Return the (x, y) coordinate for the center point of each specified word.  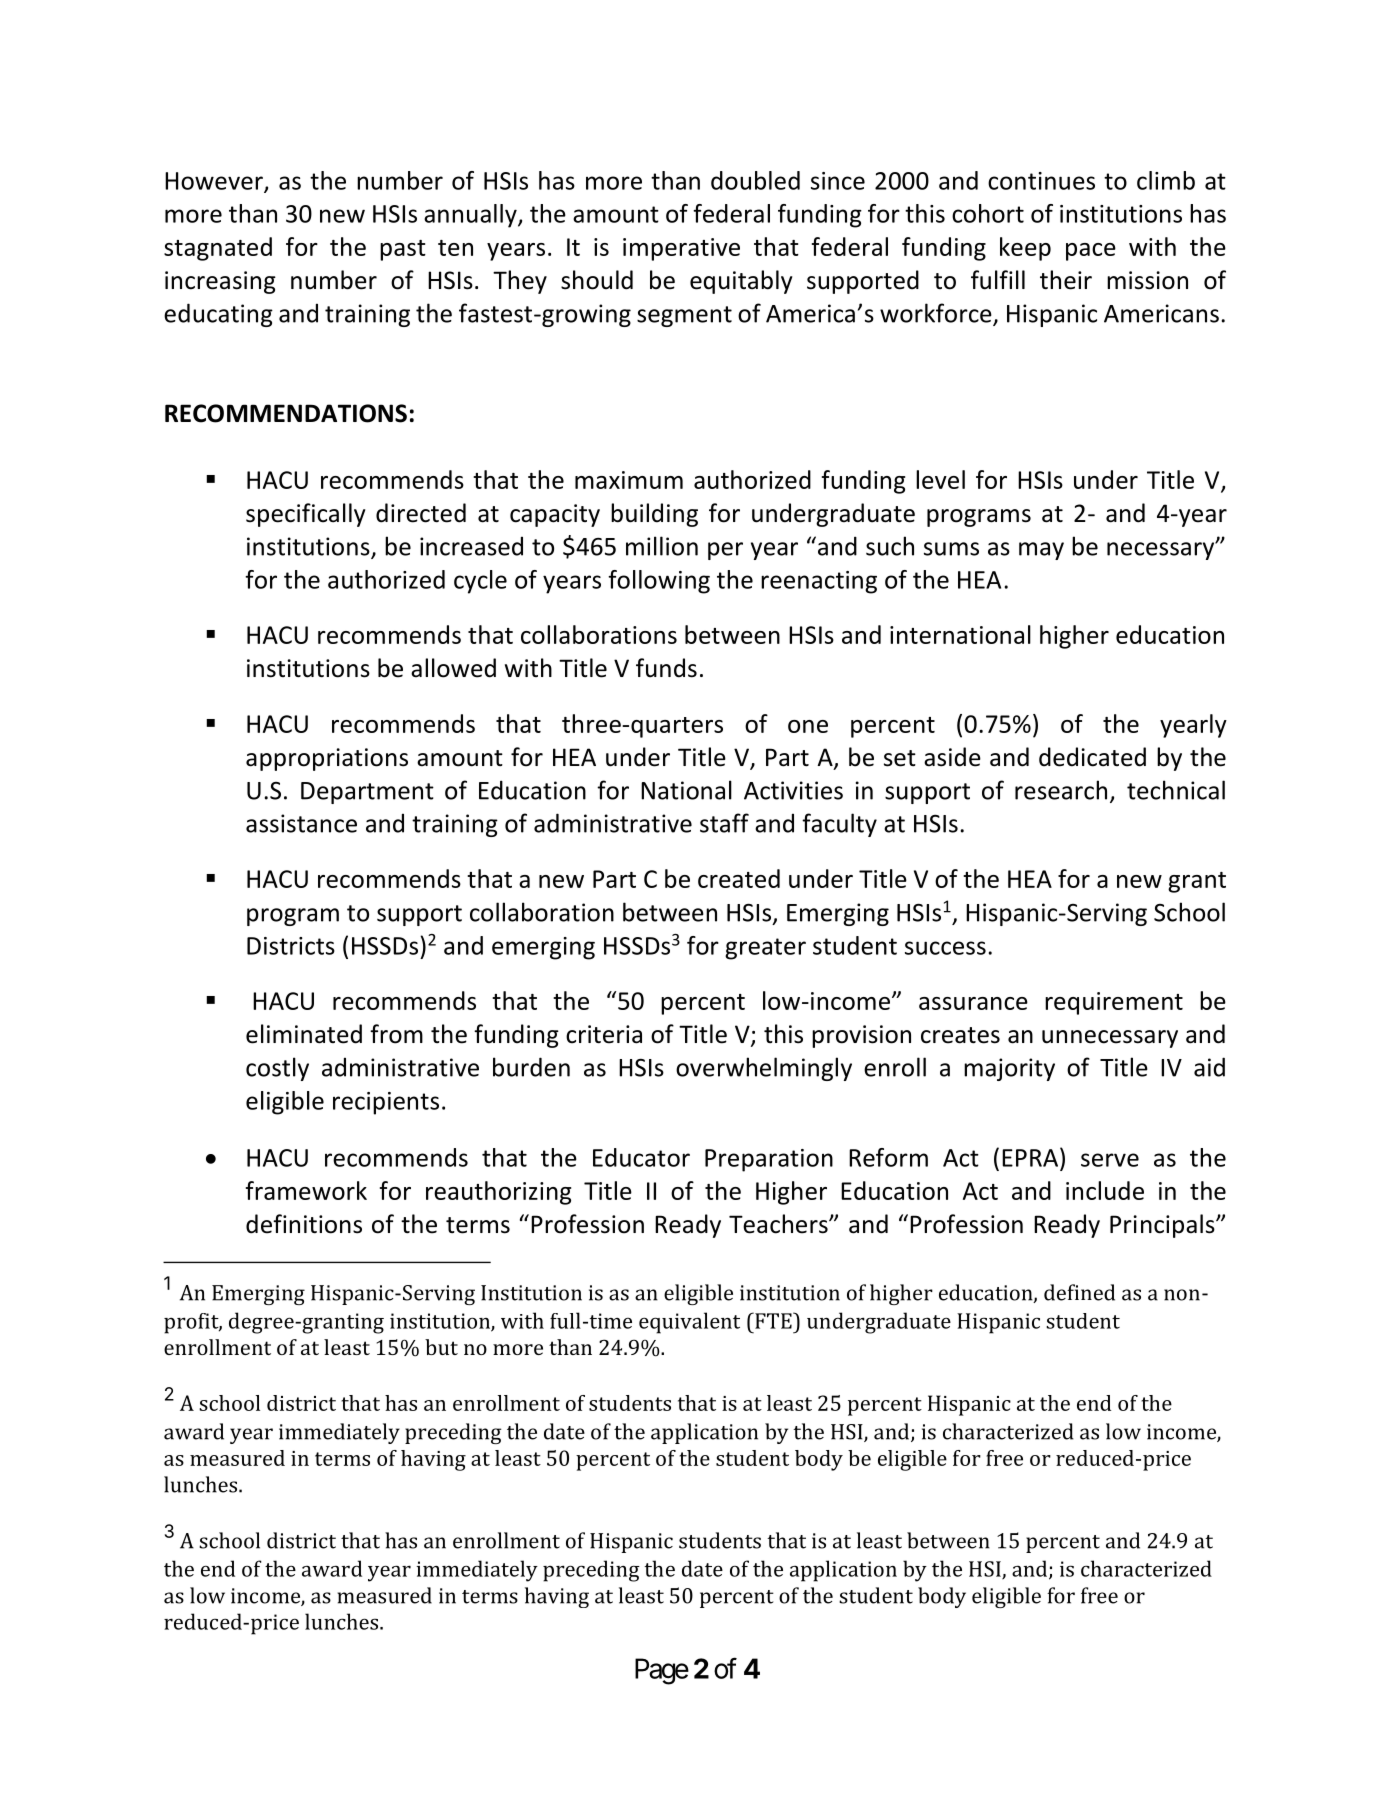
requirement (1114, 1003)
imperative (681, 249)
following (659, 582)
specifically (306, 515)
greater (765, 949)
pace (1091, 252)
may (1041, 551)
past (403, 250)
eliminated (304, 1034)
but (441, 1347)
